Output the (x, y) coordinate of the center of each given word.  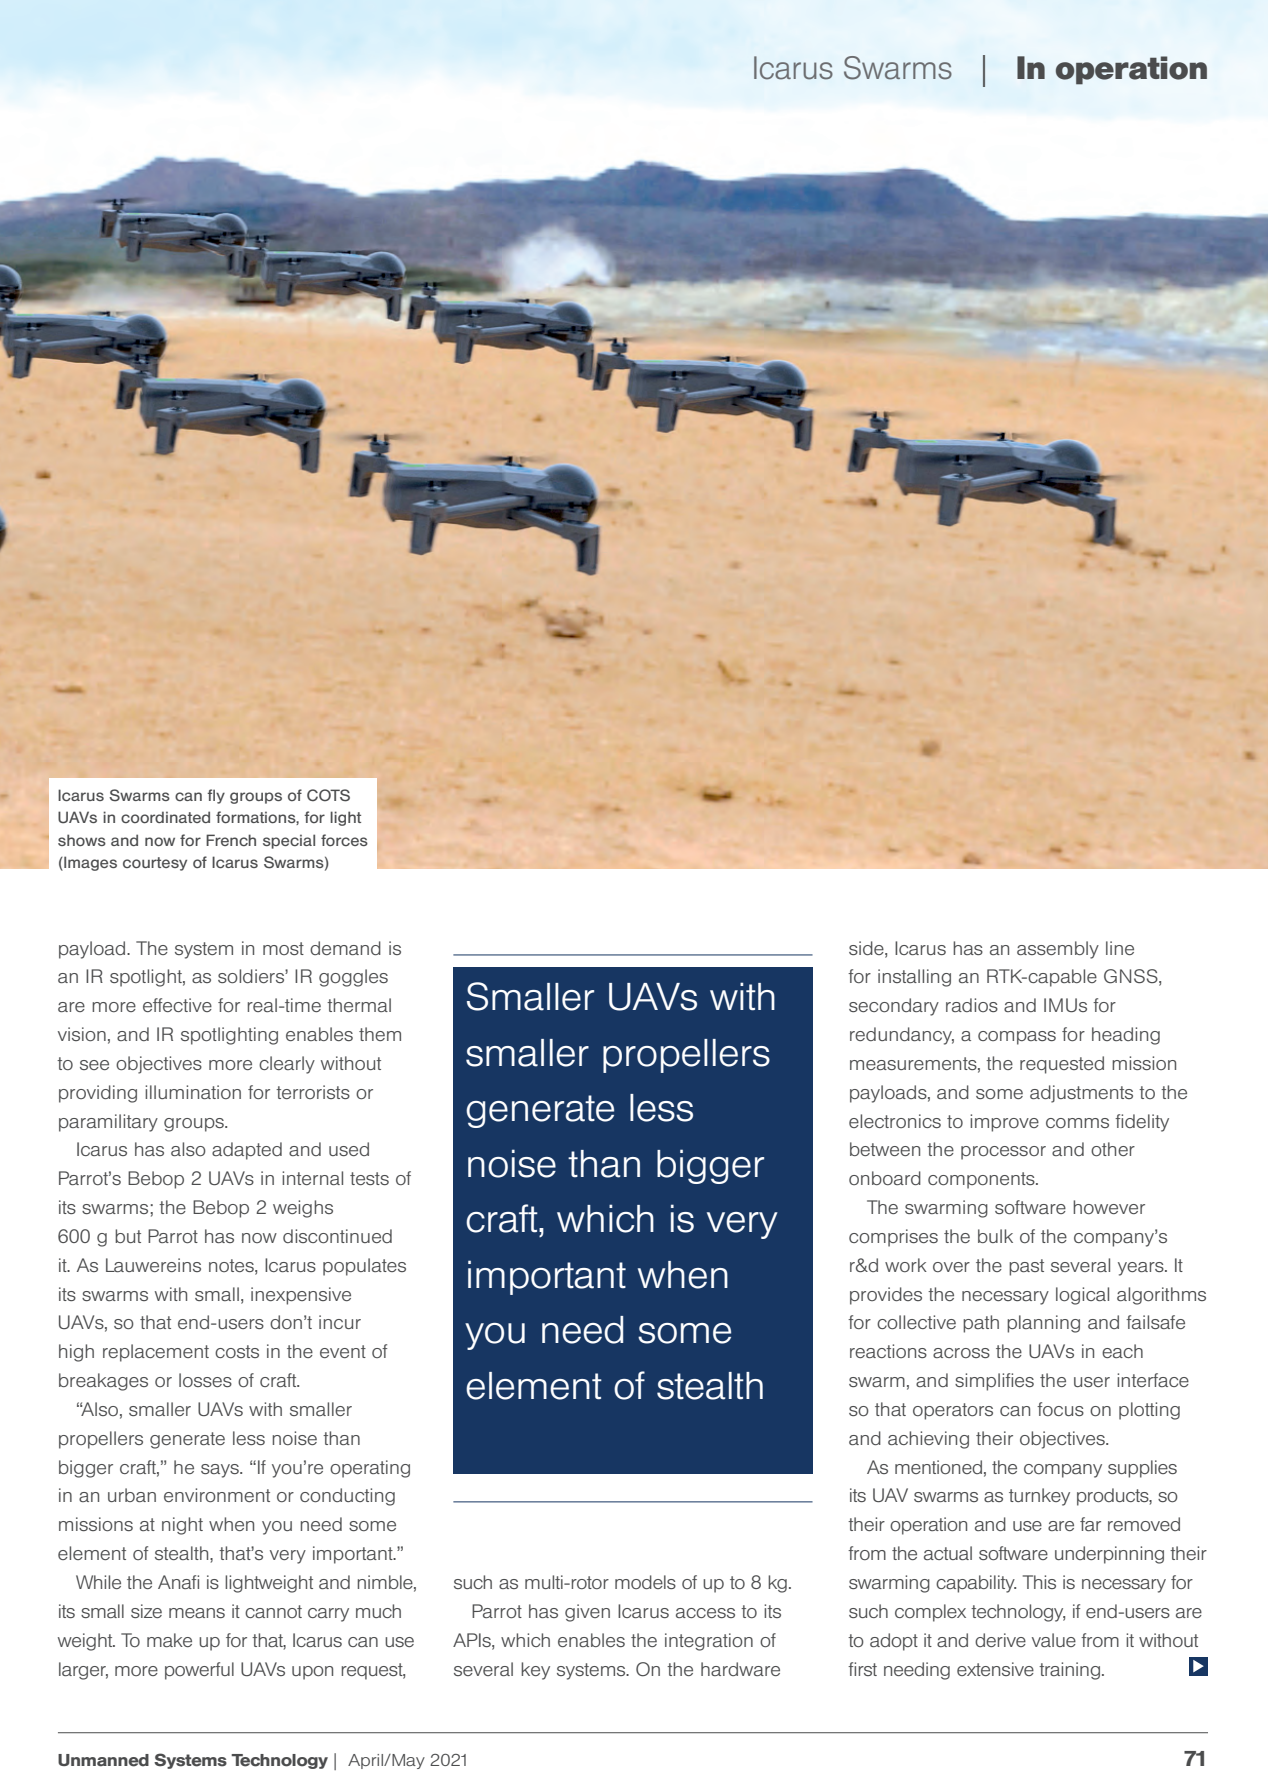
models (645, 1582)
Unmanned (103, 1760)
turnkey (1039, 1497)
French (231, 840)
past (1026, 1267)
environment (217, 1495)
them (380, 1034)
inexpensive (301, 1296)
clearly (287, 1065)
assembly (1058, 950)
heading (1126, 1036)
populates (364, 1267)
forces (344, 840)
